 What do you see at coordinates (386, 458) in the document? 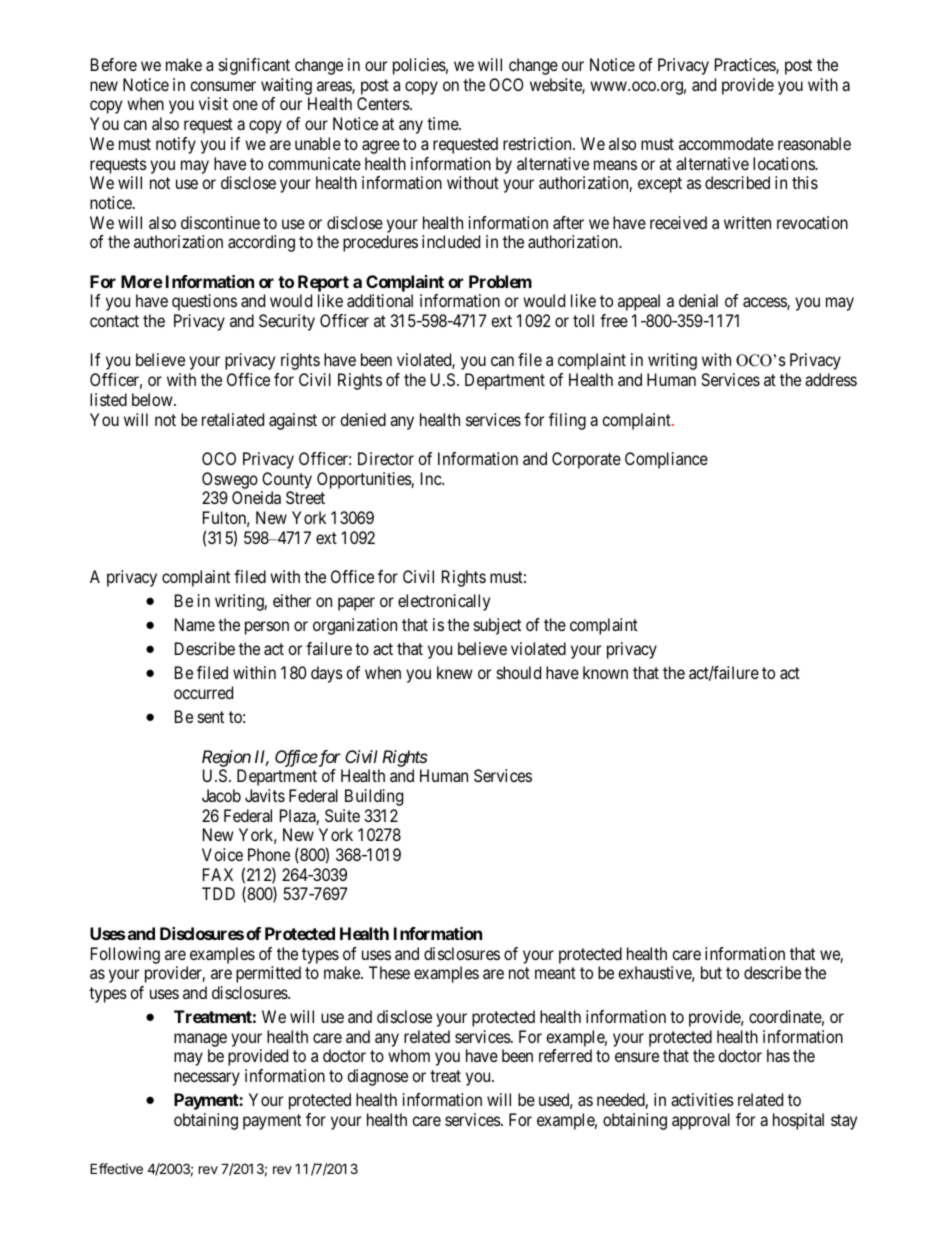
I see `Director` at bounding box center [386, 458].
